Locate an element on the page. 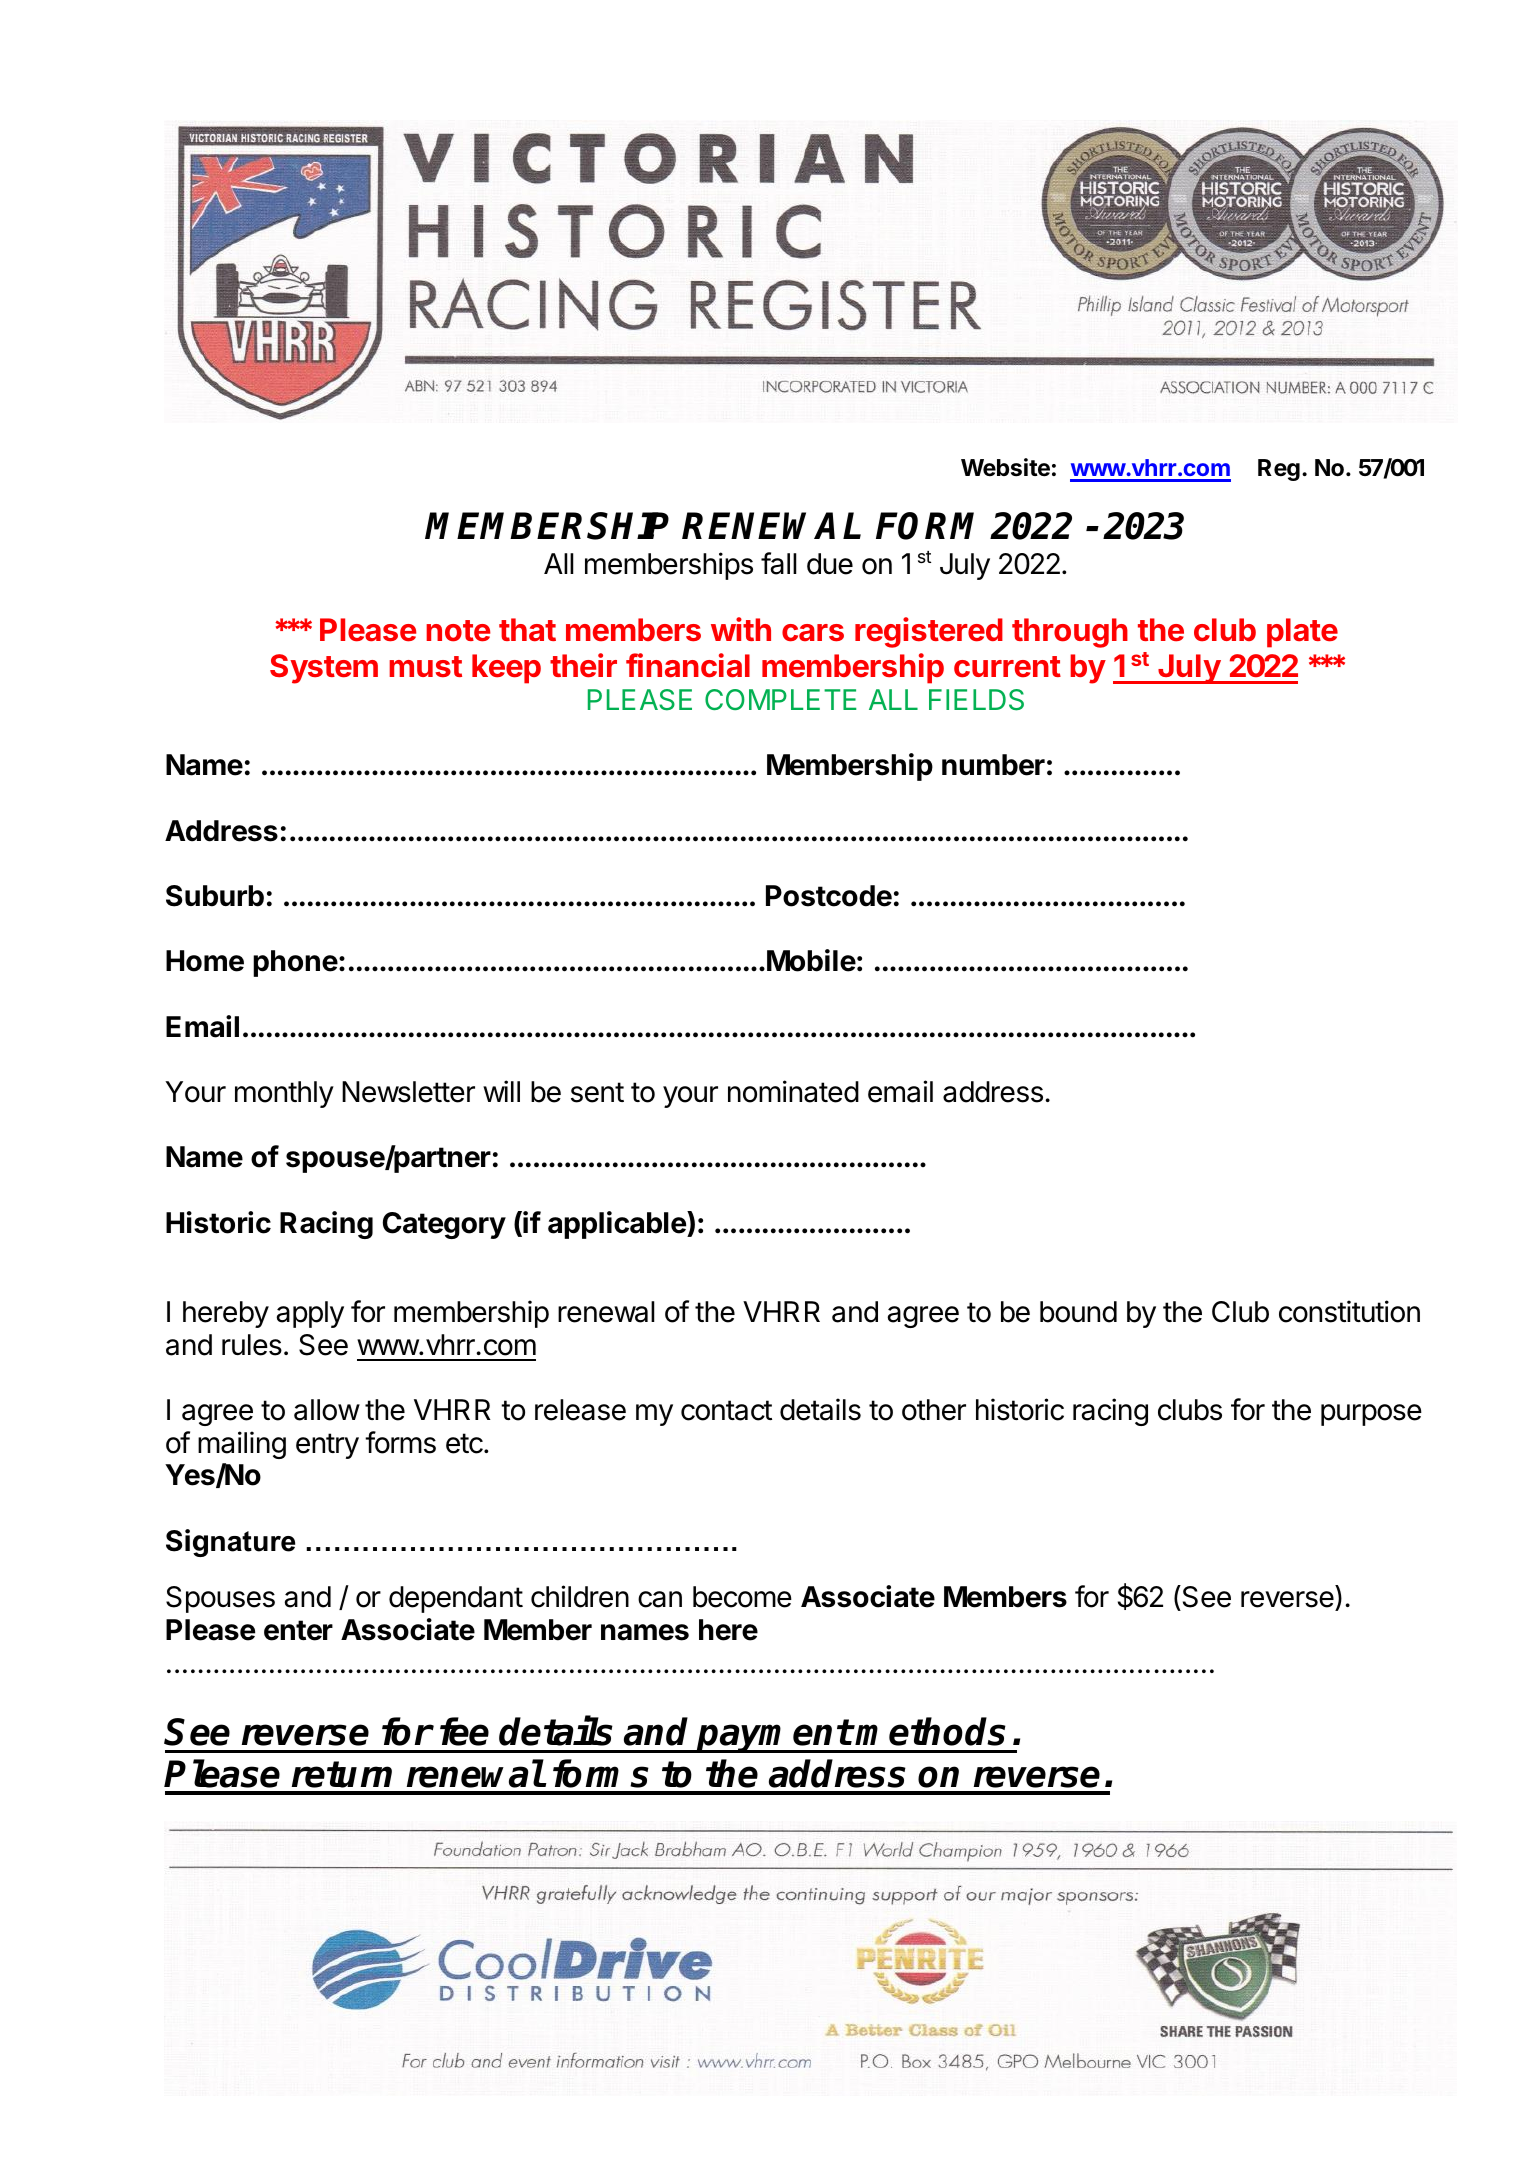  note is located at coordinates (458, 631).
